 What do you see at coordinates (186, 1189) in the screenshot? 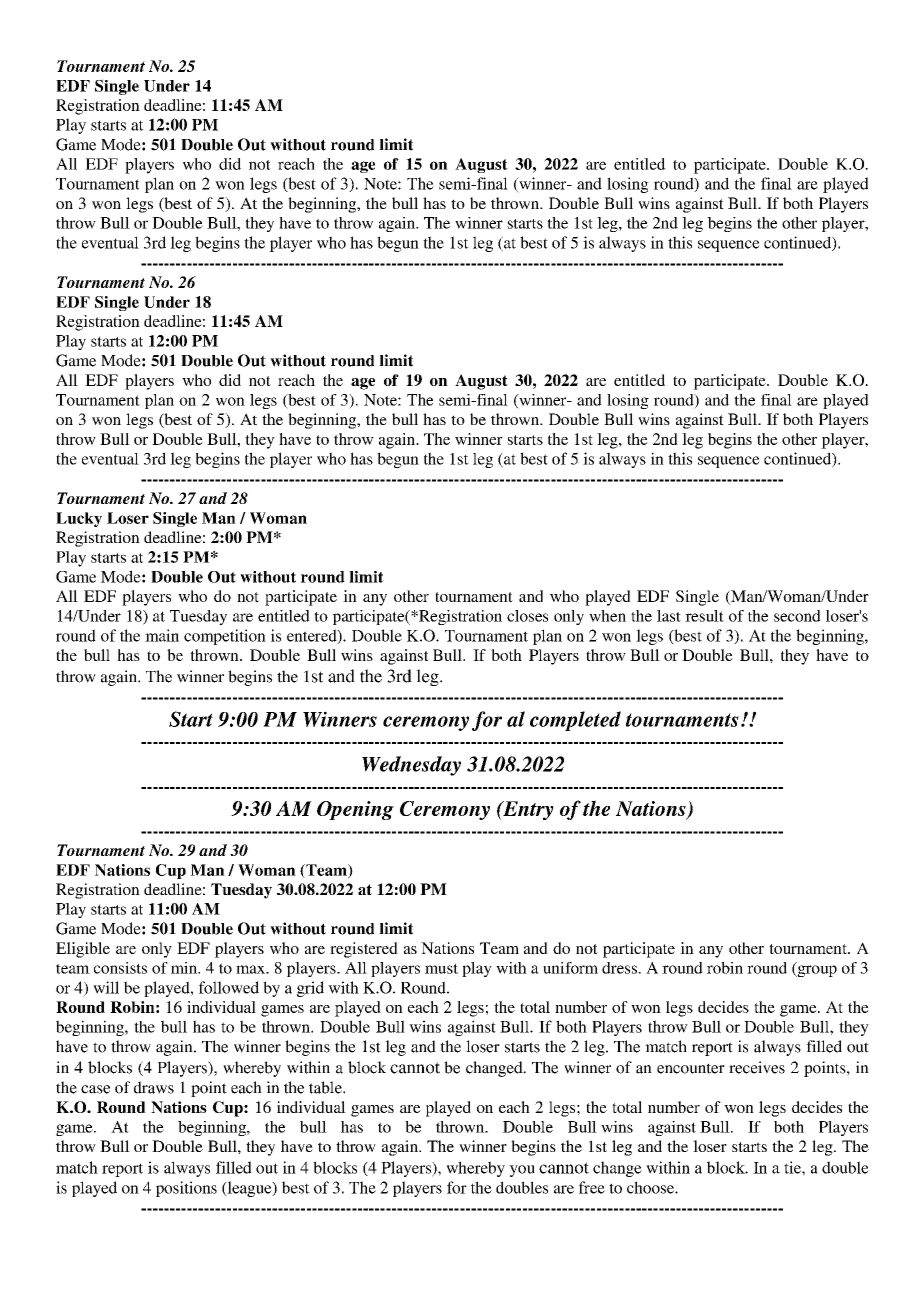
I see `positions` at bounding box center [186, 1189].
